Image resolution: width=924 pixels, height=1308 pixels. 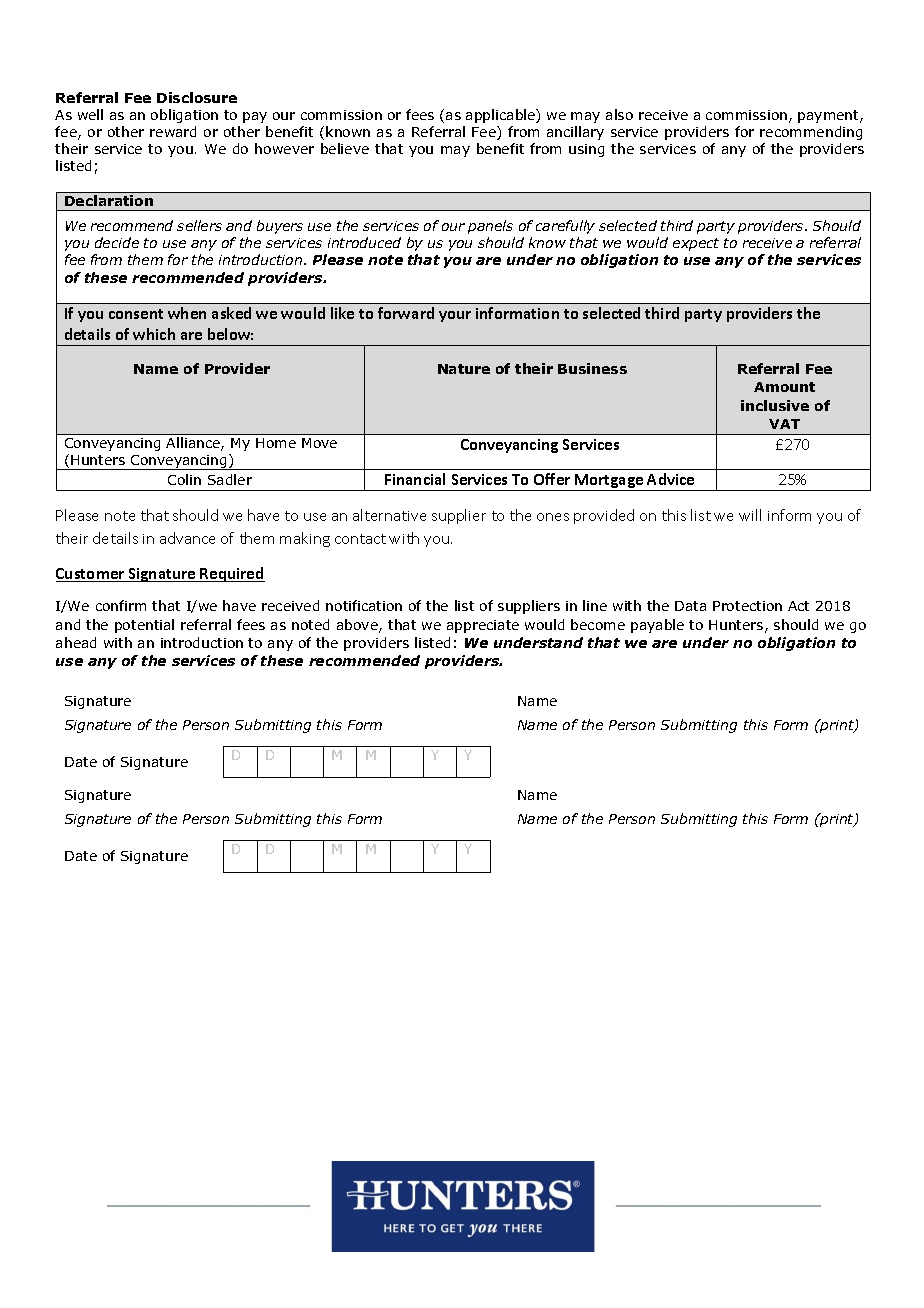 What do you see at coordinates (173, 131) in the screenshot?
I see `reward` at bounding box center [173, 131].
